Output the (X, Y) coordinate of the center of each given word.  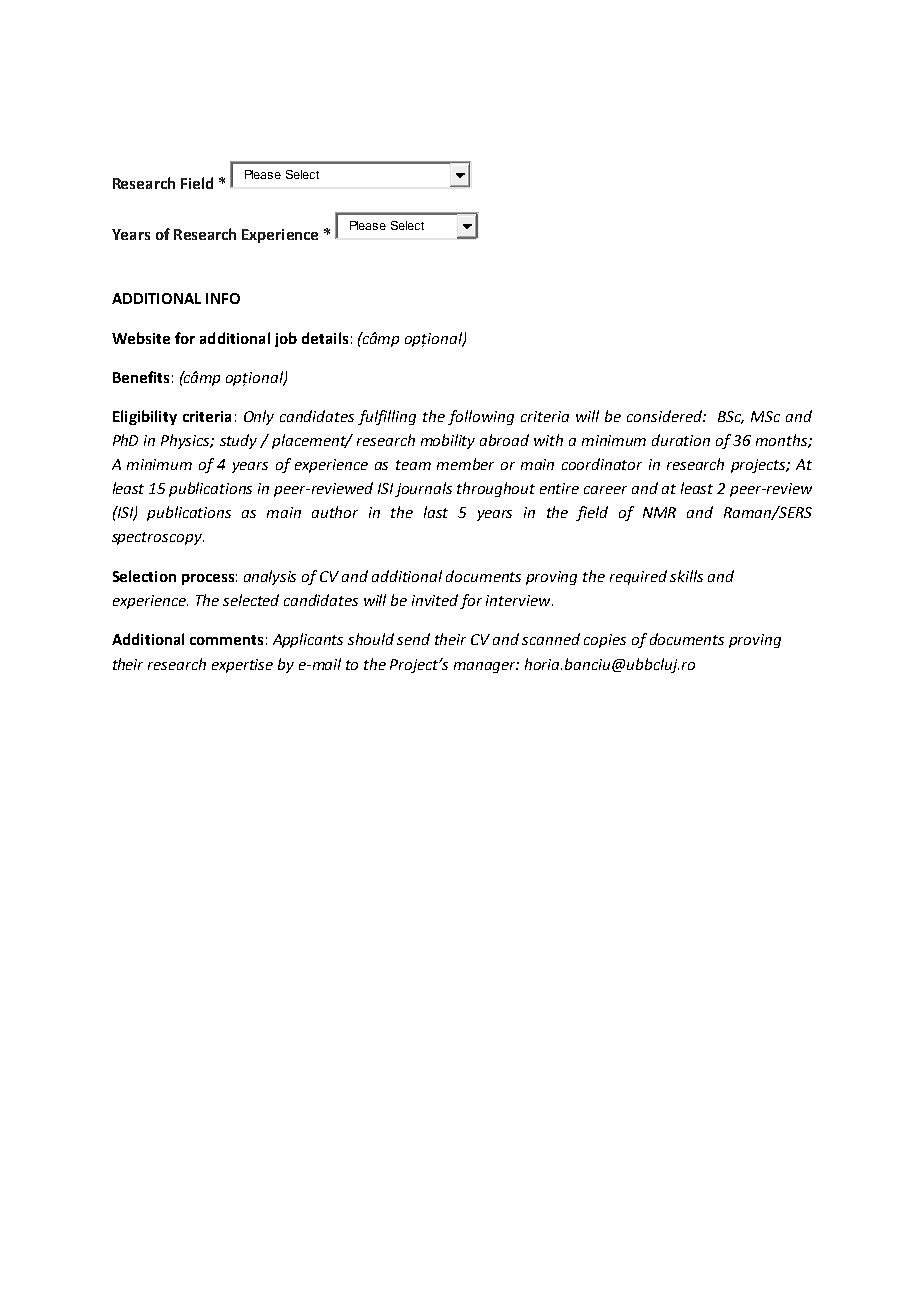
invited (436, 601)
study (238, 441)
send (413, 639)
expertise (242, 666)
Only (259, 417)
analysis (270, 577)
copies (605, 641)
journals (423, 489)
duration (681, 440)
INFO (223, 298)
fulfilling (387, 417)
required (638, 577)
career (605, 490)
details (325, 338)
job (286, 339)
